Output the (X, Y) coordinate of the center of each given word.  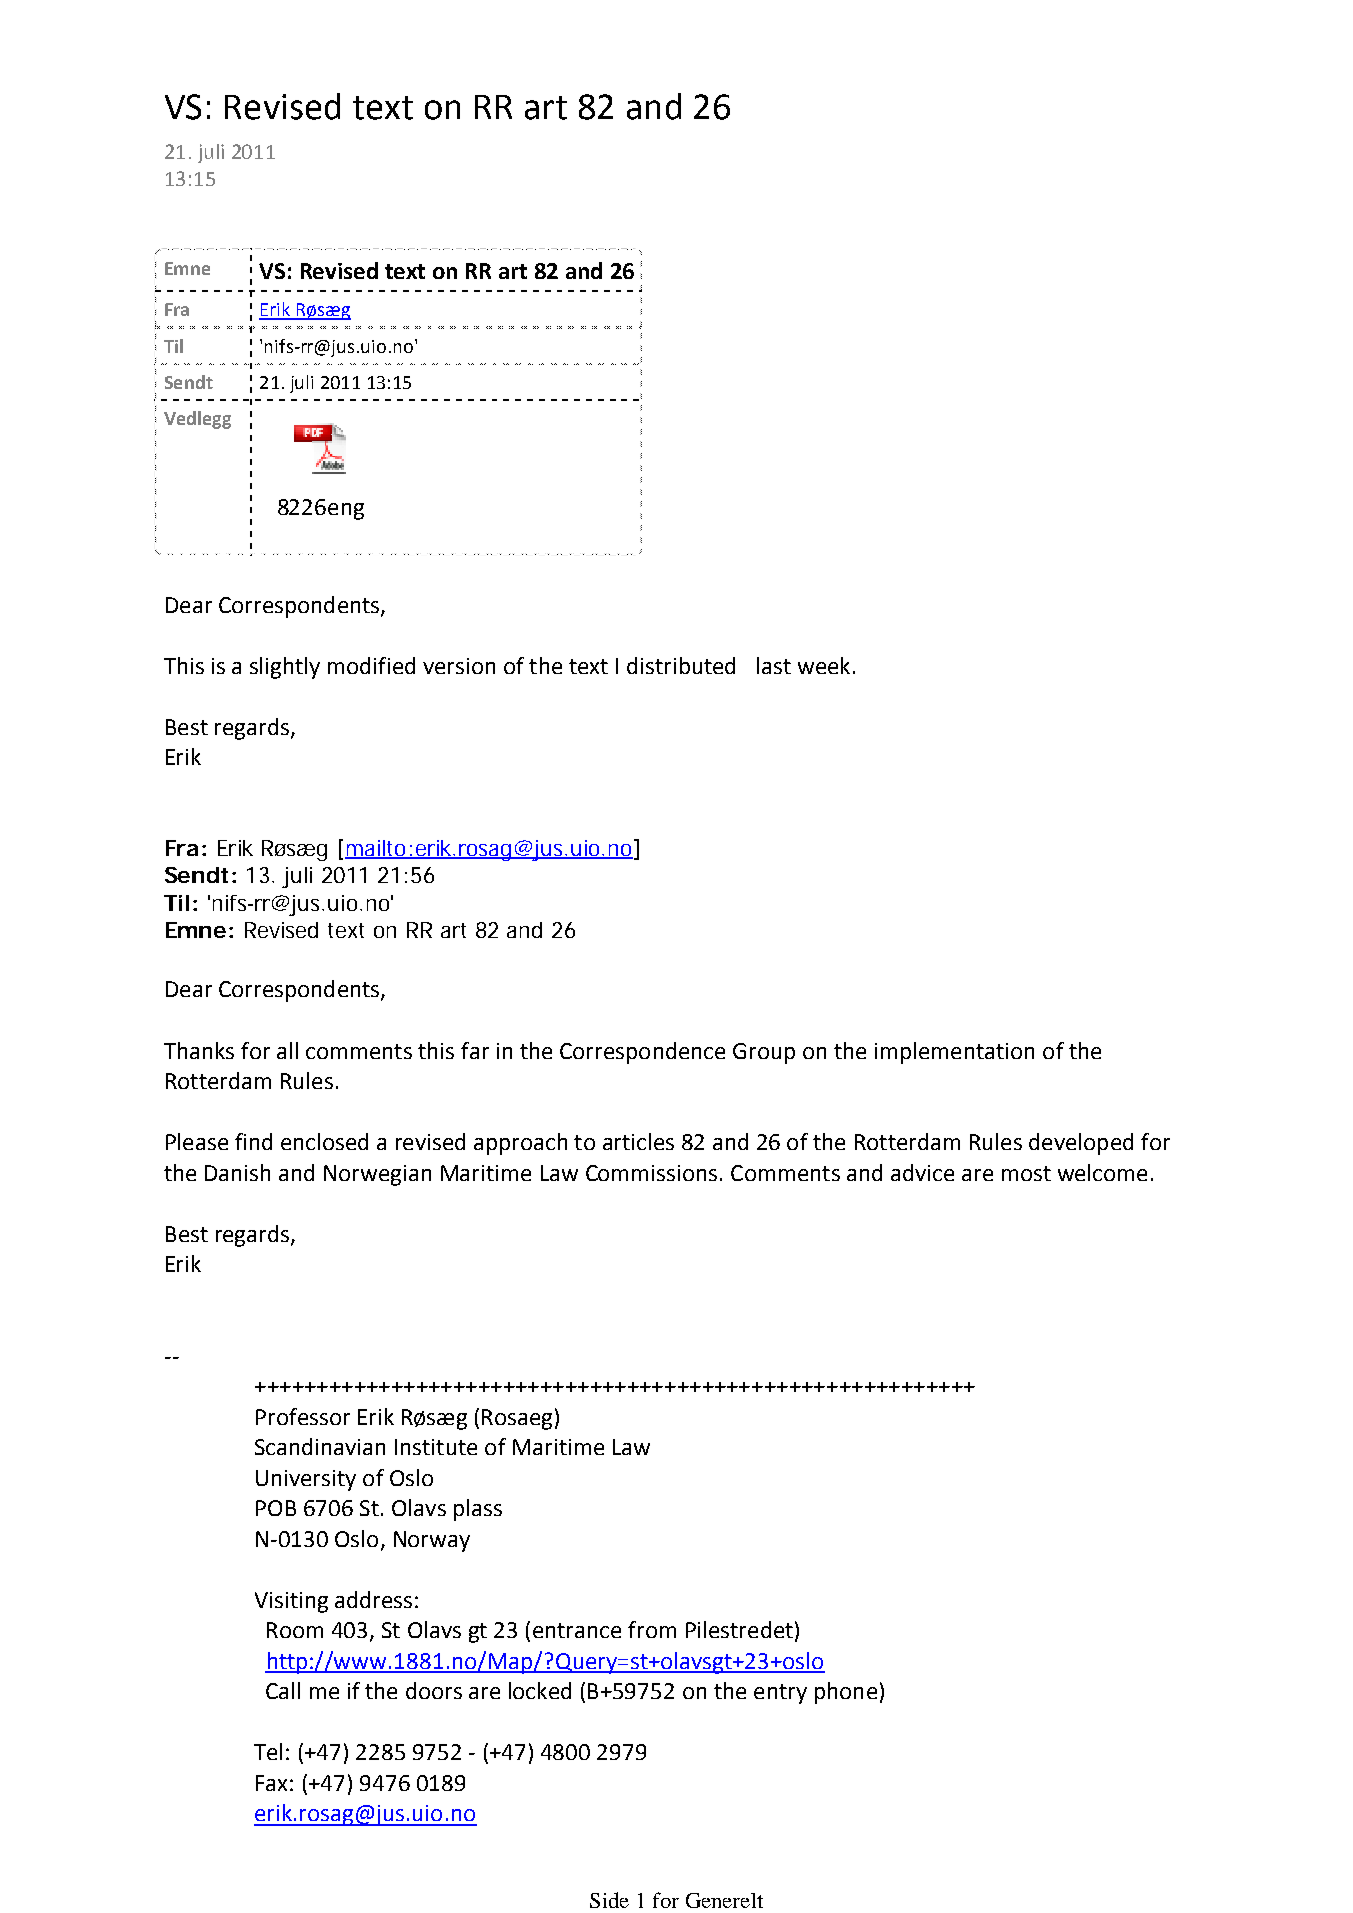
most (1026, 1173)
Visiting (291, 1602)
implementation (954, 1053)
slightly (285, 668)
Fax (271, 1783)
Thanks (199, 1050)
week (824, 665)
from (652, 1629)
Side (609, 1900)
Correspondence (642, 1053)
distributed (681, 665)
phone (846, 1693)
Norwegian (377, 1175)
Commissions (651, 1173)
